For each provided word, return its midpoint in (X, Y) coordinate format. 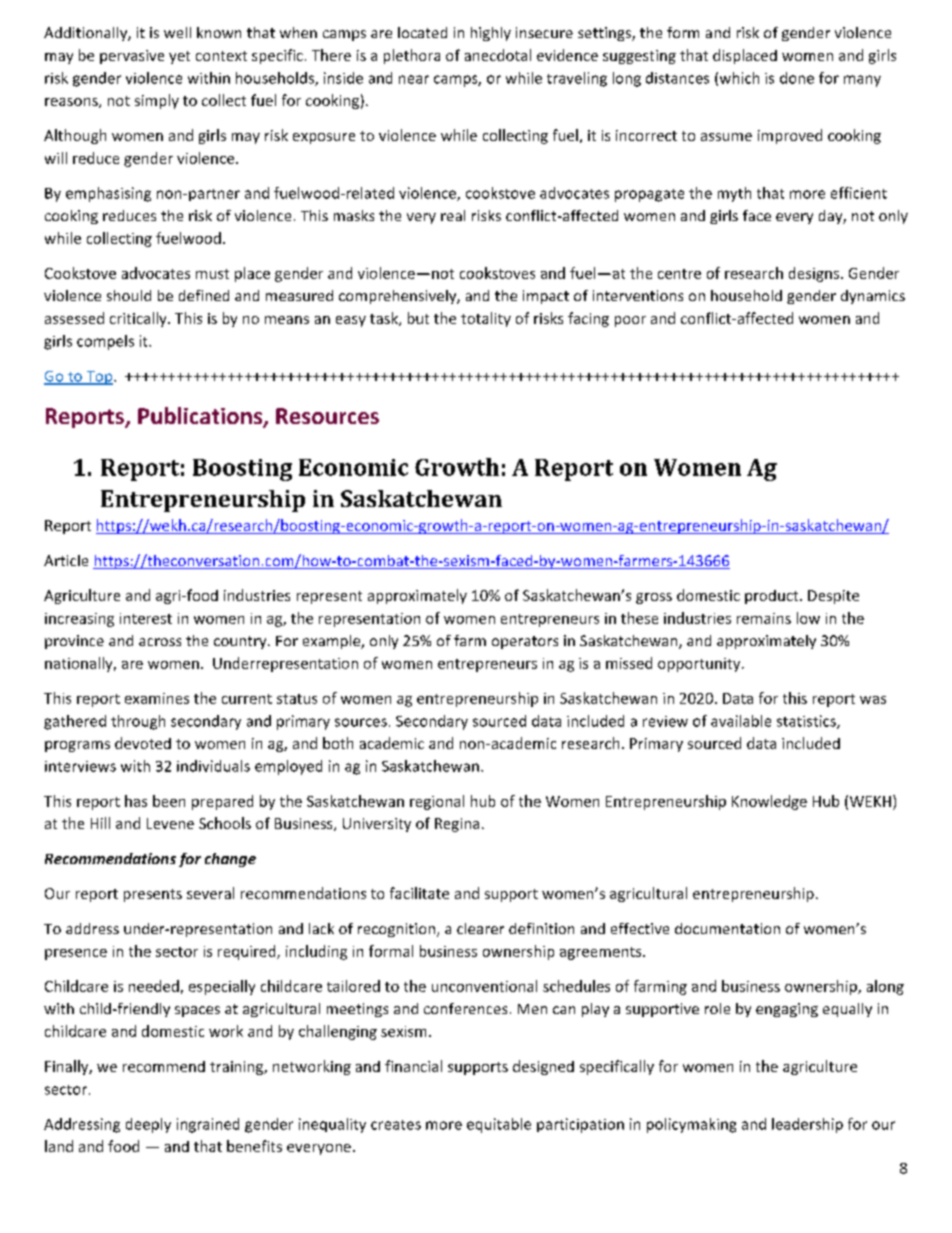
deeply (148, 1125)
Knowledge (769, 802)
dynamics (873, 297)
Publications (201, 417)
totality (486, 319)
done (797, 78)
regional (437, 802)
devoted (143, 743)
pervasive (132, 57)
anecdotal (498, 55)
